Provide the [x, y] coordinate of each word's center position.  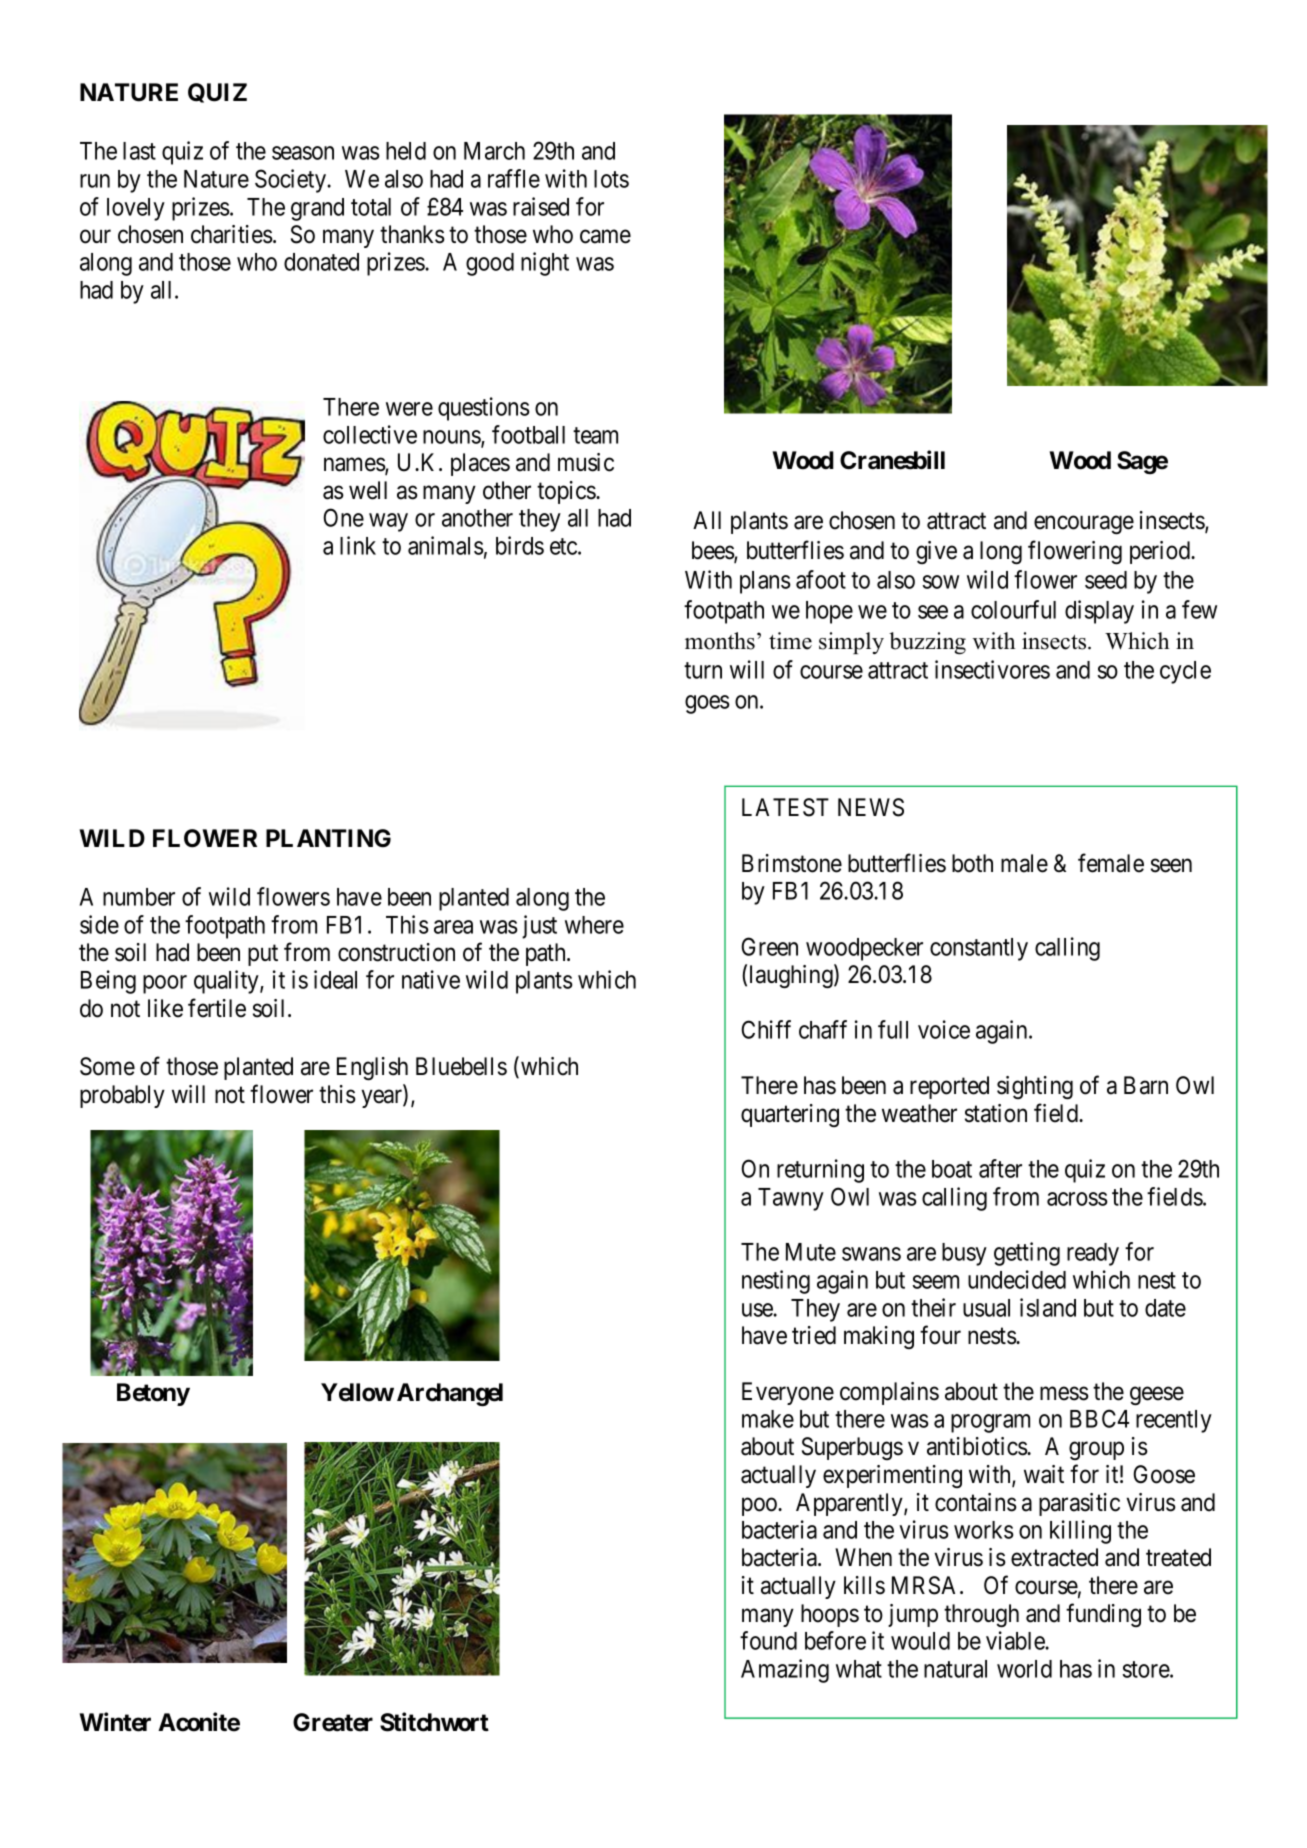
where [594, 925]
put [263, 955]
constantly [979, 949]
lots [611, 179]
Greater [333, 1722]
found [768, 1640]
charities [232, 234]
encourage [1084, 525]
